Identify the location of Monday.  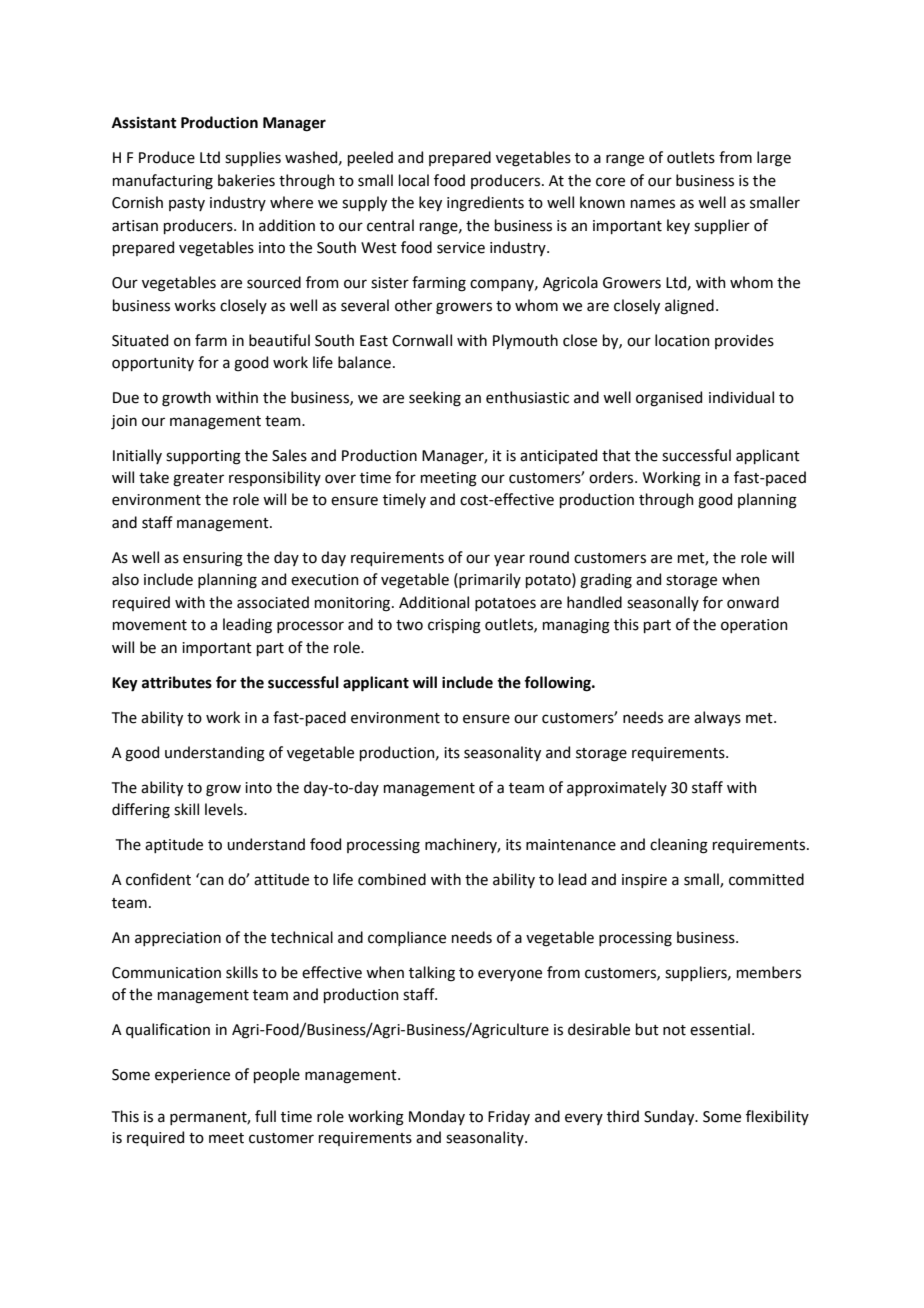
(437, 1117).
